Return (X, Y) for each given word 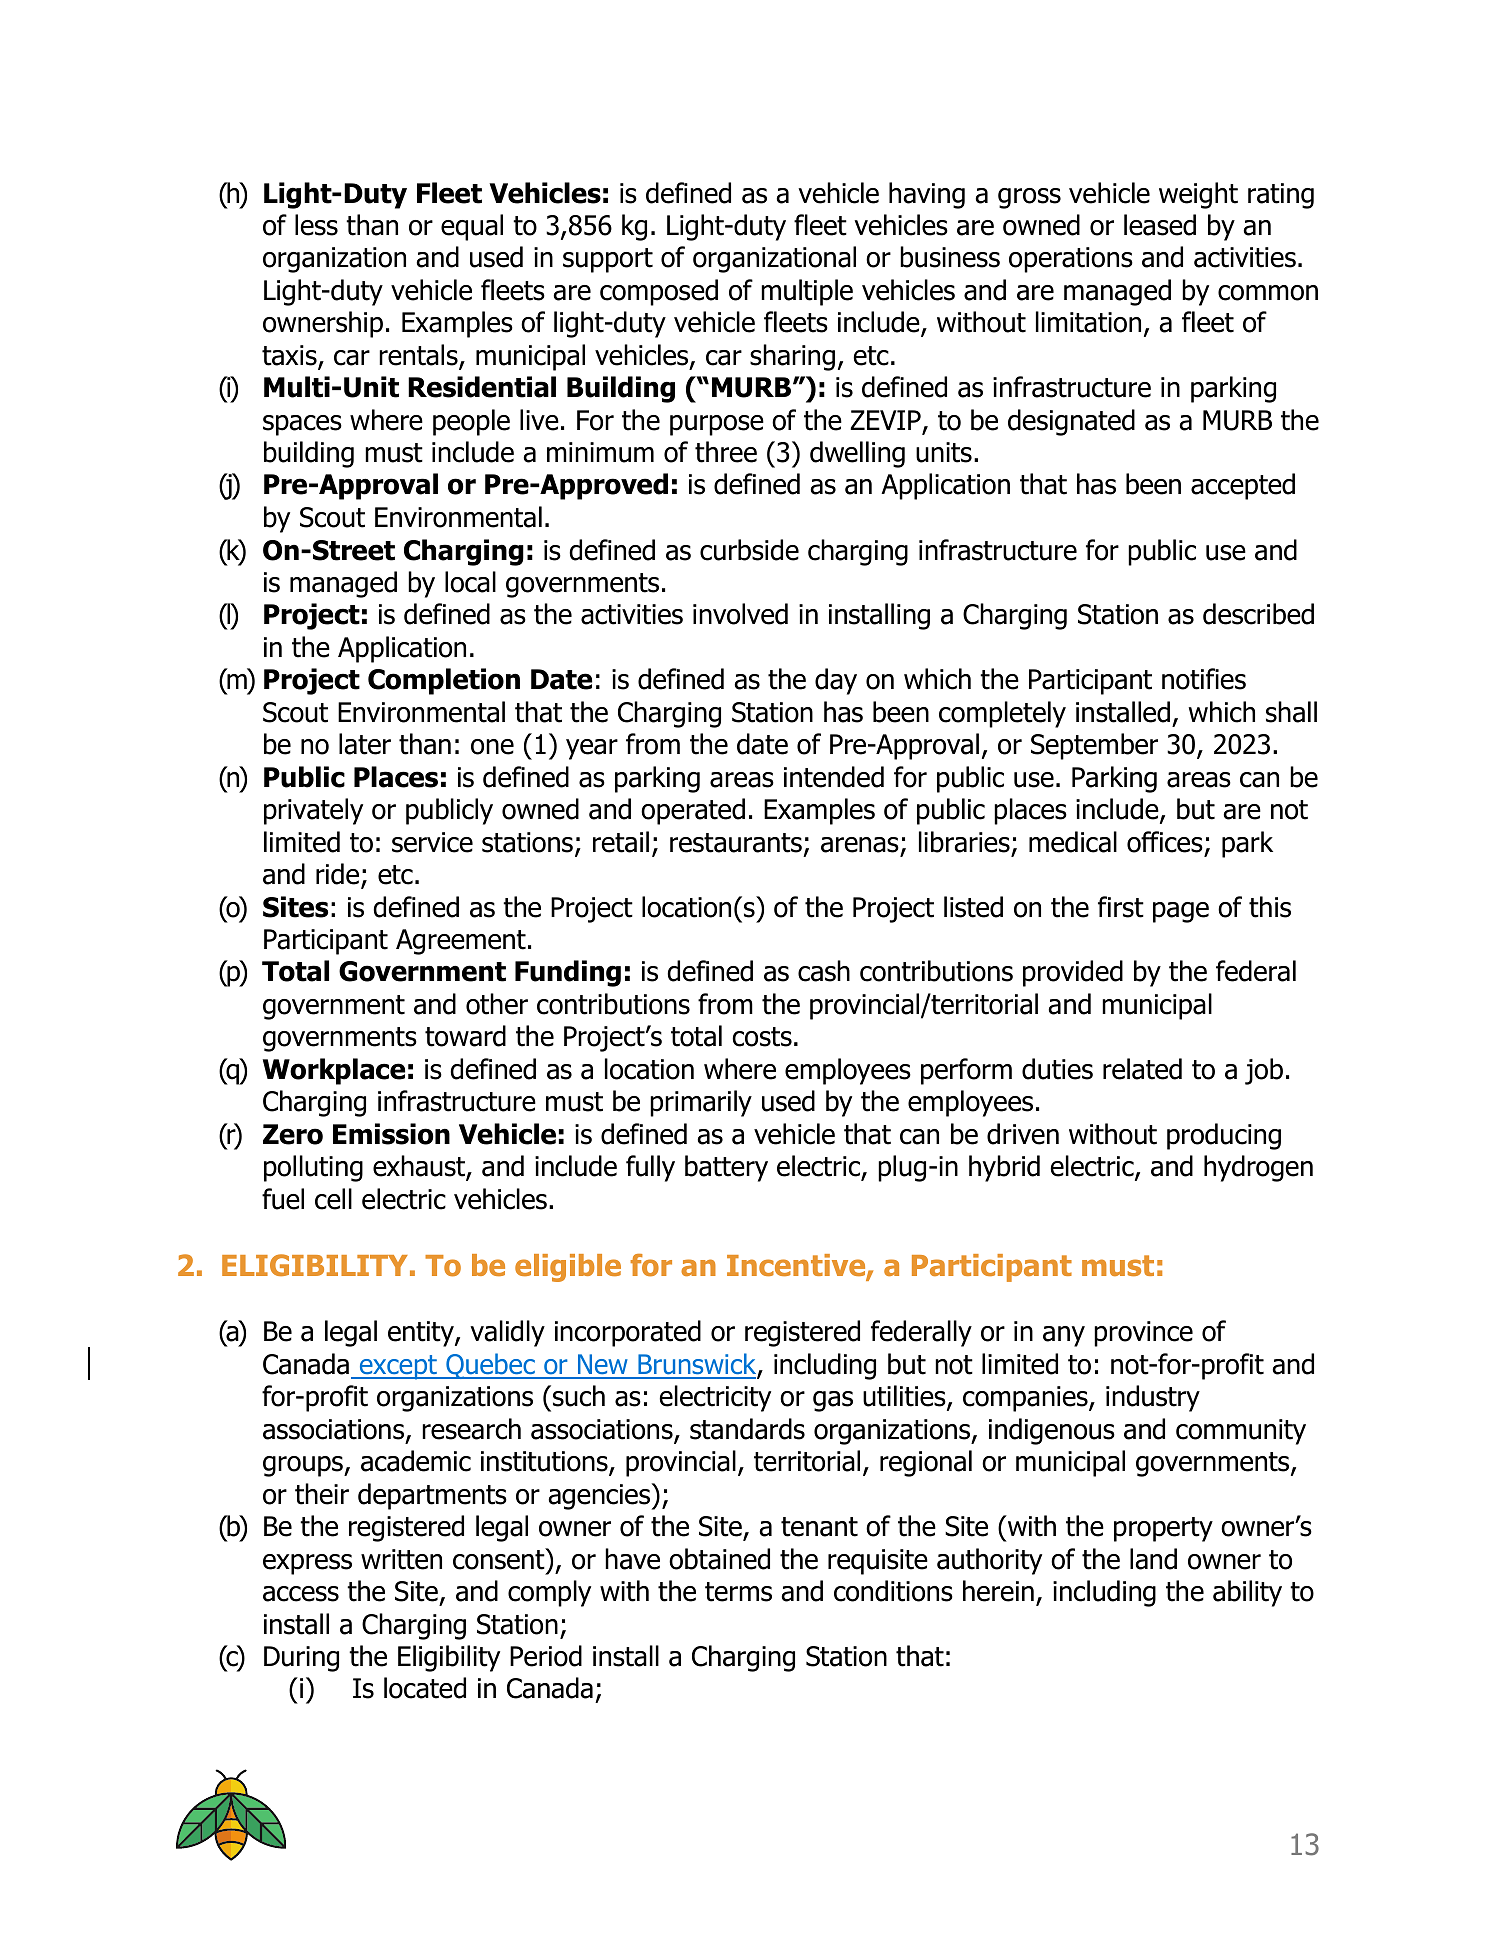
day (836, 681)
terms (738, 1592)
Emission (391, 1134)
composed (659, 292)
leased (1160, 225)
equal (472, 227)
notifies (1204, 679)
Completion (444, 681)
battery (726, 1168)
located (425, 1688)
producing (1224, 1136)
